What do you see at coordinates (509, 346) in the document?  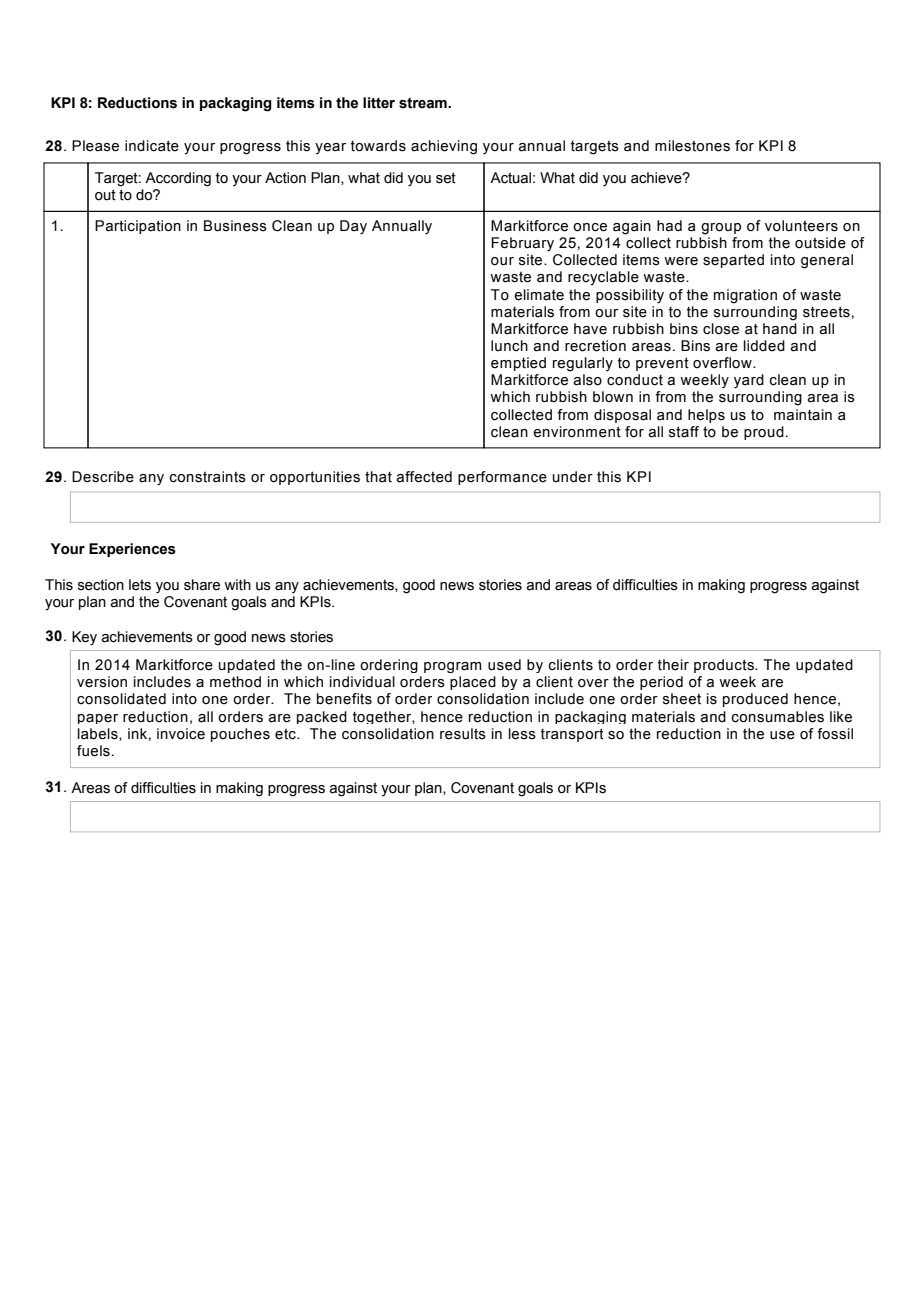 I see `lunch` at bounding box center [509, 346].
